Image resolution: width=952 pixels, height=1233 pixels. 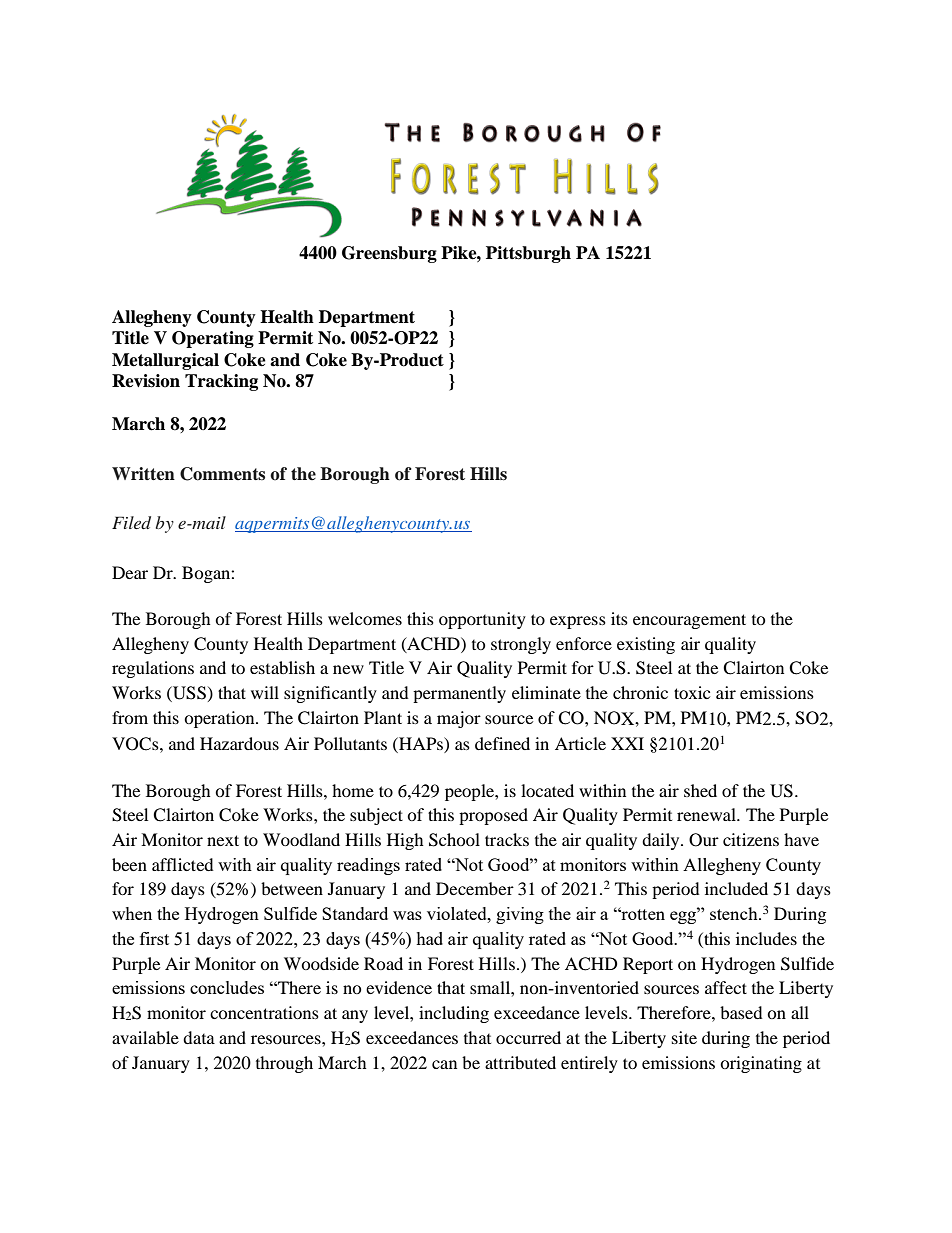 I want to click on regulations, so click(x=153, y=669).
